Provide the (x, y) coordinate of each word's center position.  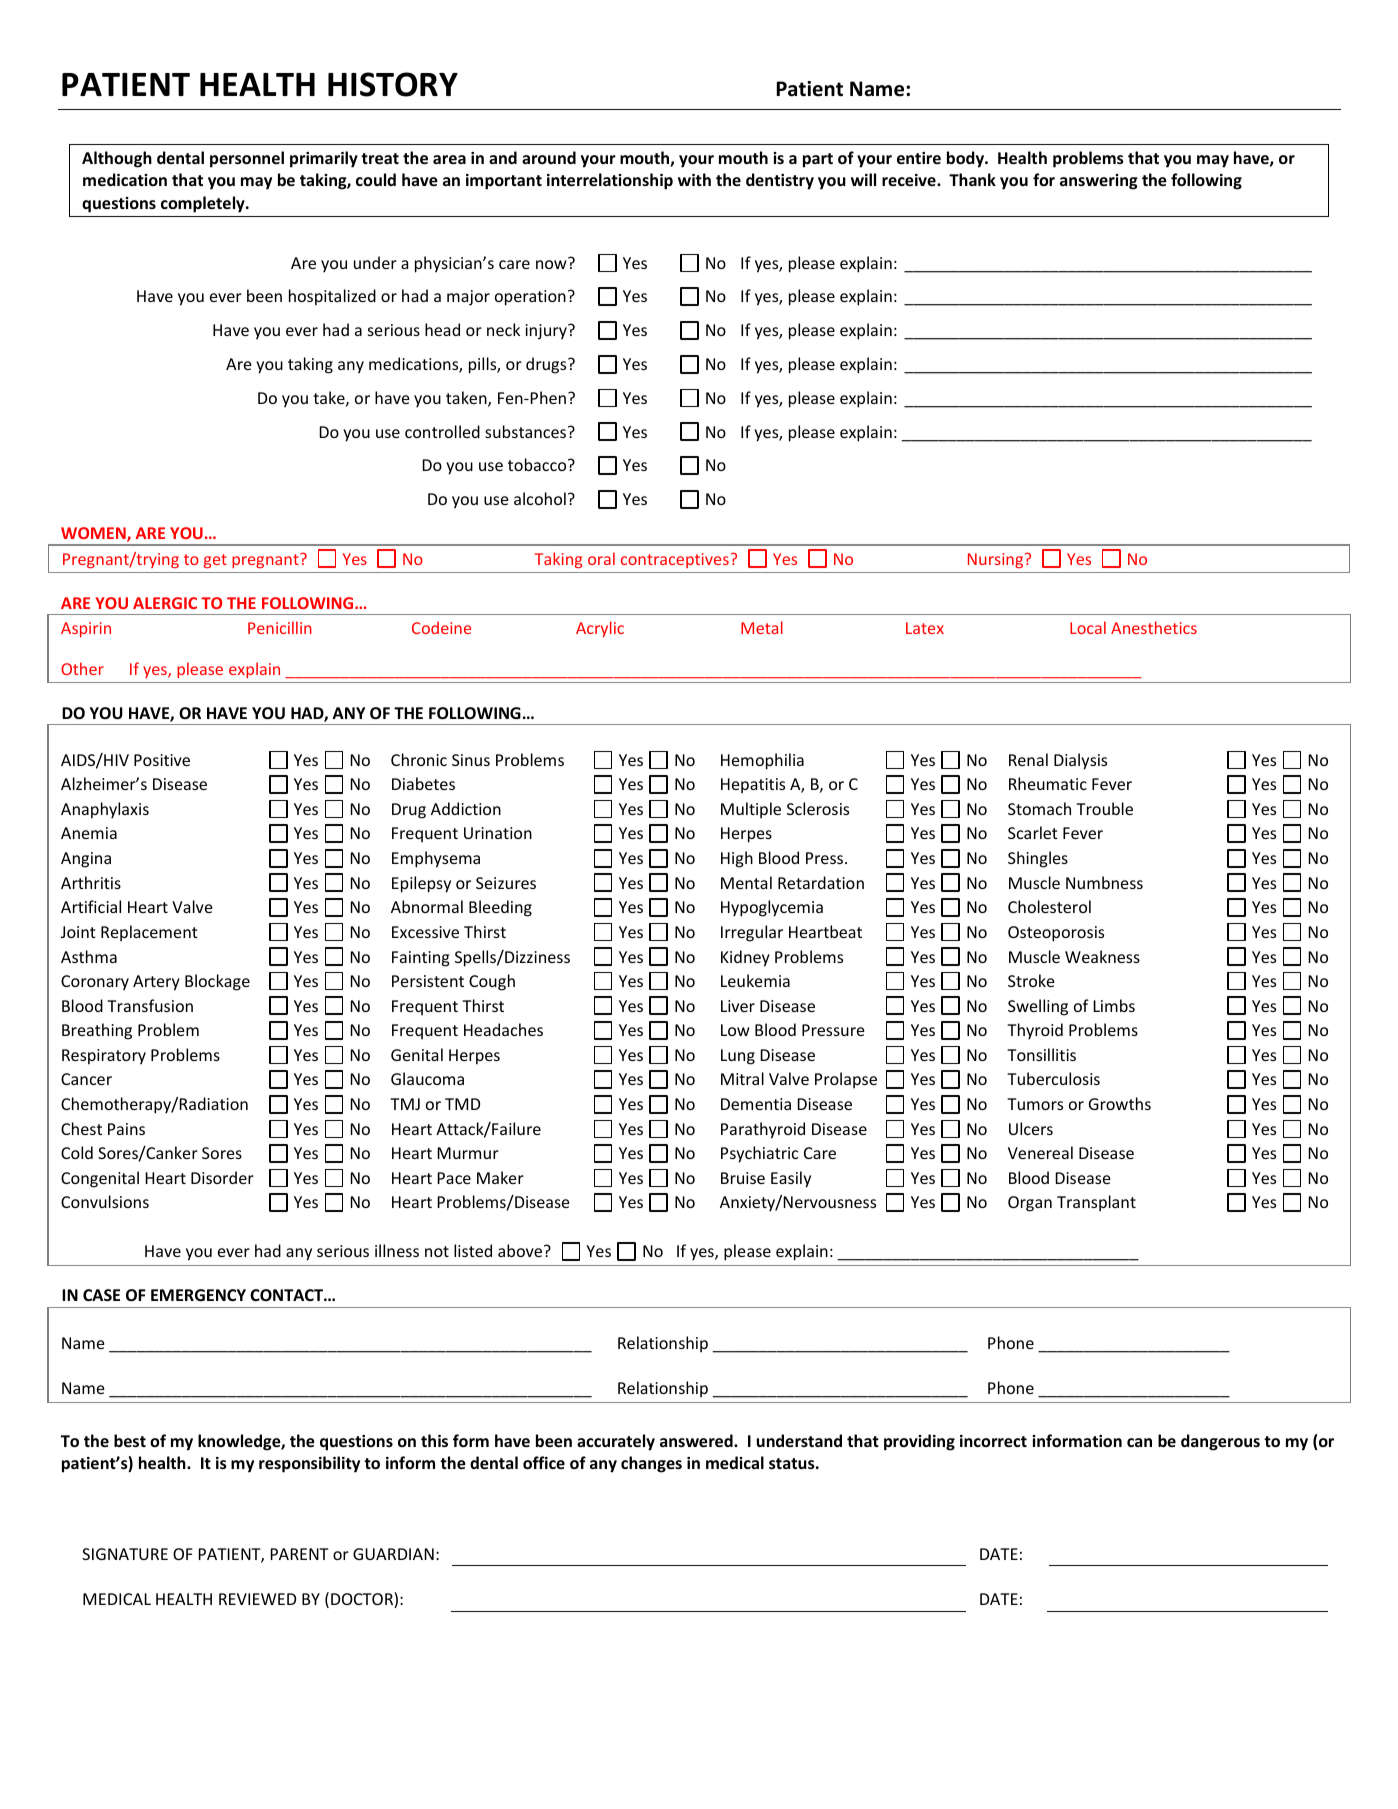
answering (1099, 182)
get (215, 561)
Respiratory (104, 1057)
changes (651, 1464)
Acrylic (600, 629)
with (694, 179)
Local (1088, 627)
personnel (247, 159)
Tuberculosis (1053, 1078)
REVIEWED (257, 1599)
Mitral (742, 1078)
